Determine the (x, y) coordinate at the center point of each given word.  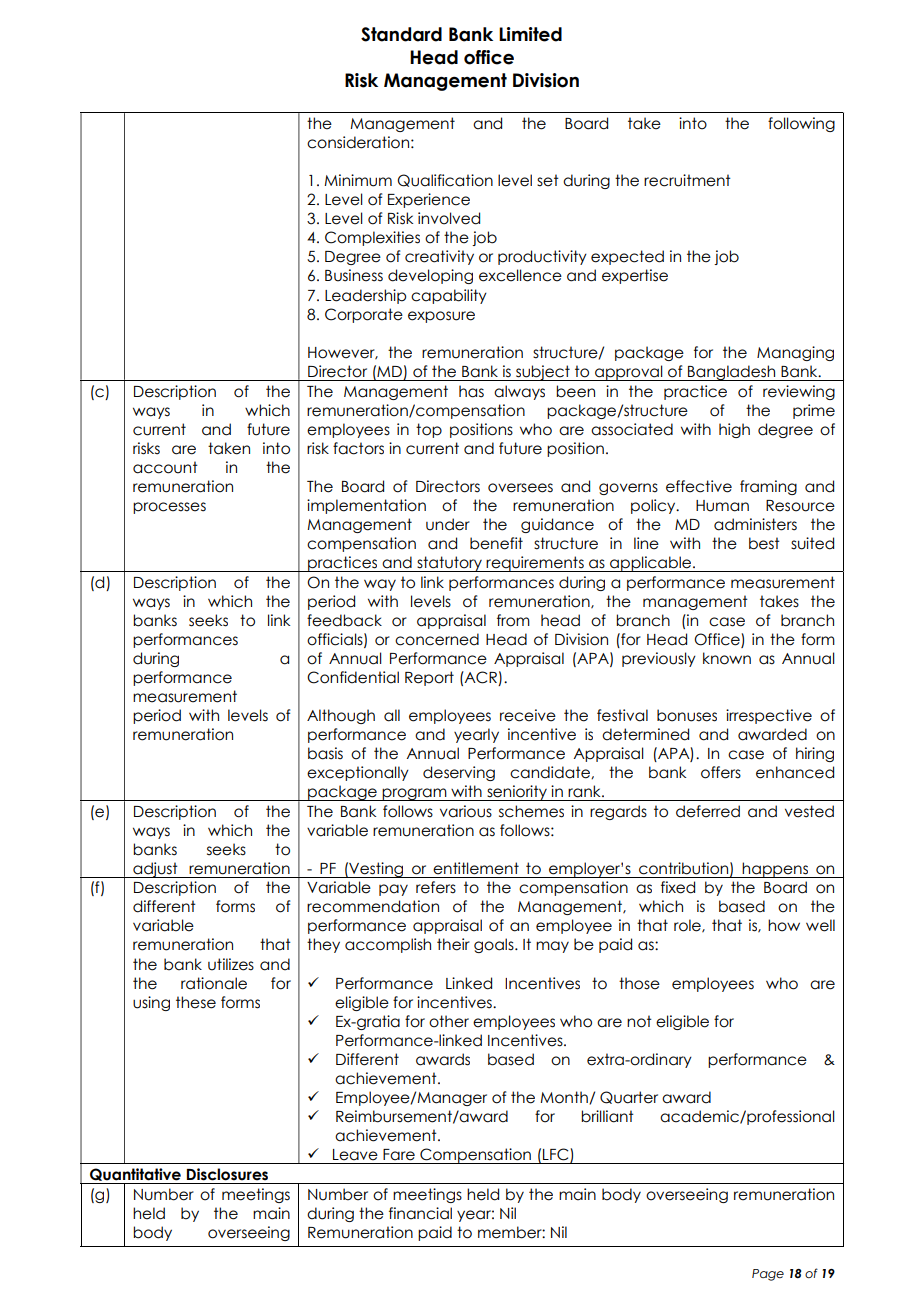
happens (775, 870)
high (734, 430)
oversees (520, 488)
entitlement (476, 868)
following (801, 124)
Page (768, 1275)
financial (420, 1213)
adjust (155, 870)
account (165, 467)
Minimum (358, 180)
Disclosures (227, 1174)
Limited (530, 34)
